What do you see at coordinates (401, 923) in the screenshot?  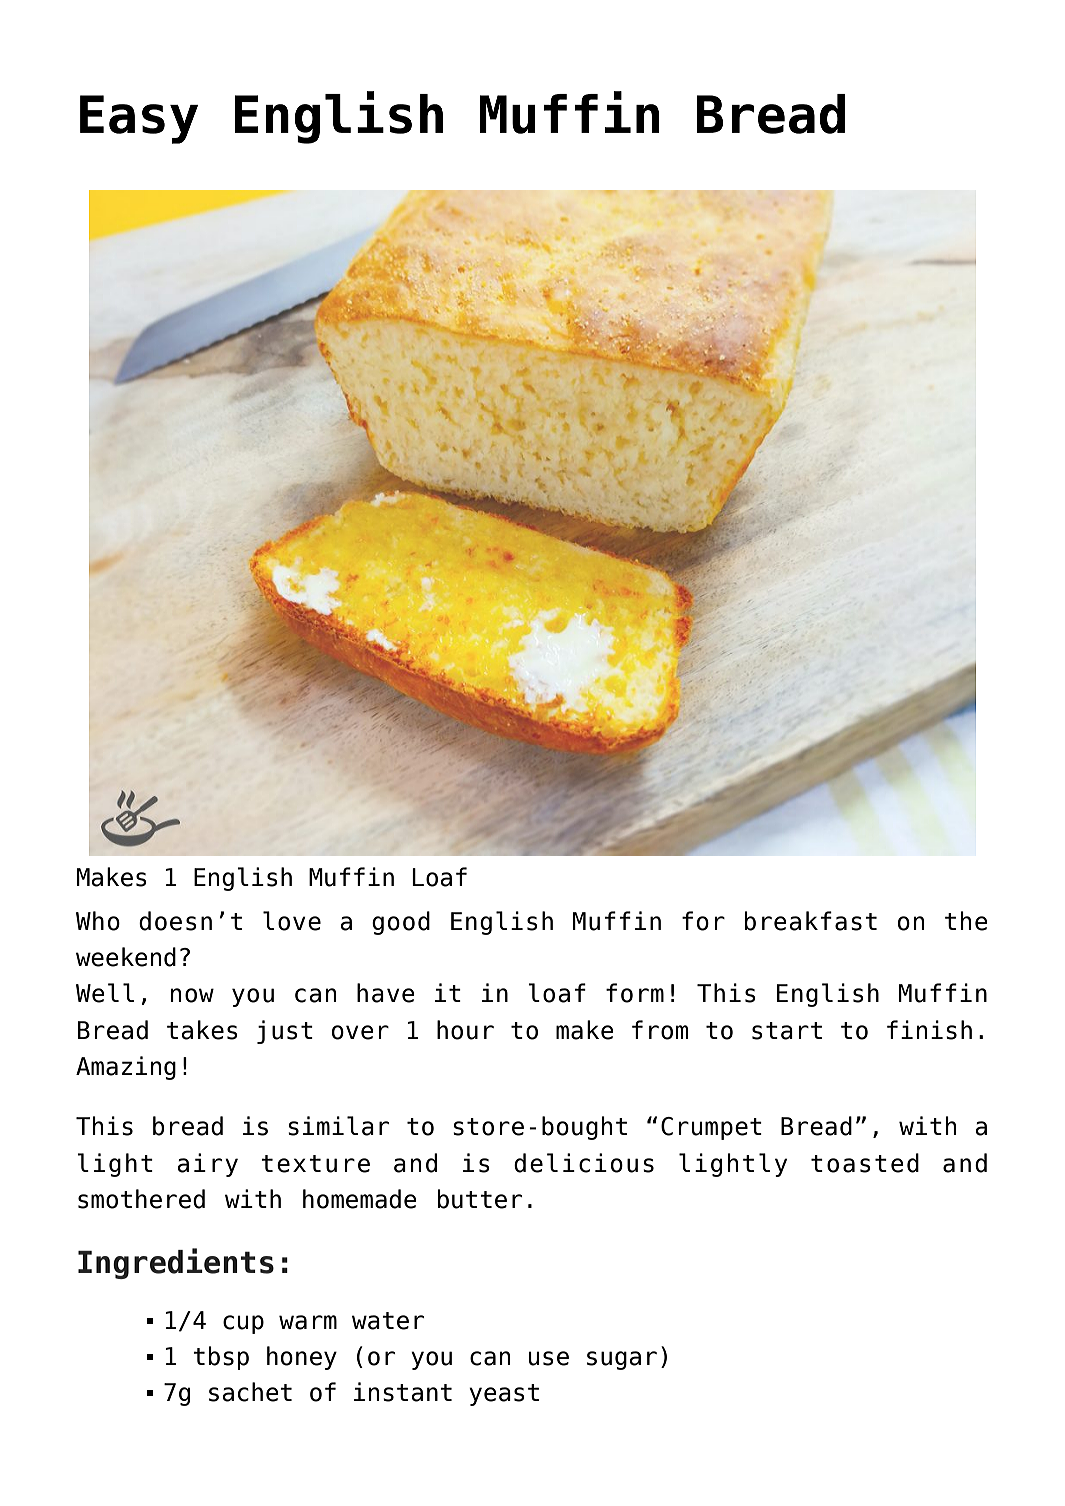 I see `good` at bounding box center [401, 923].
